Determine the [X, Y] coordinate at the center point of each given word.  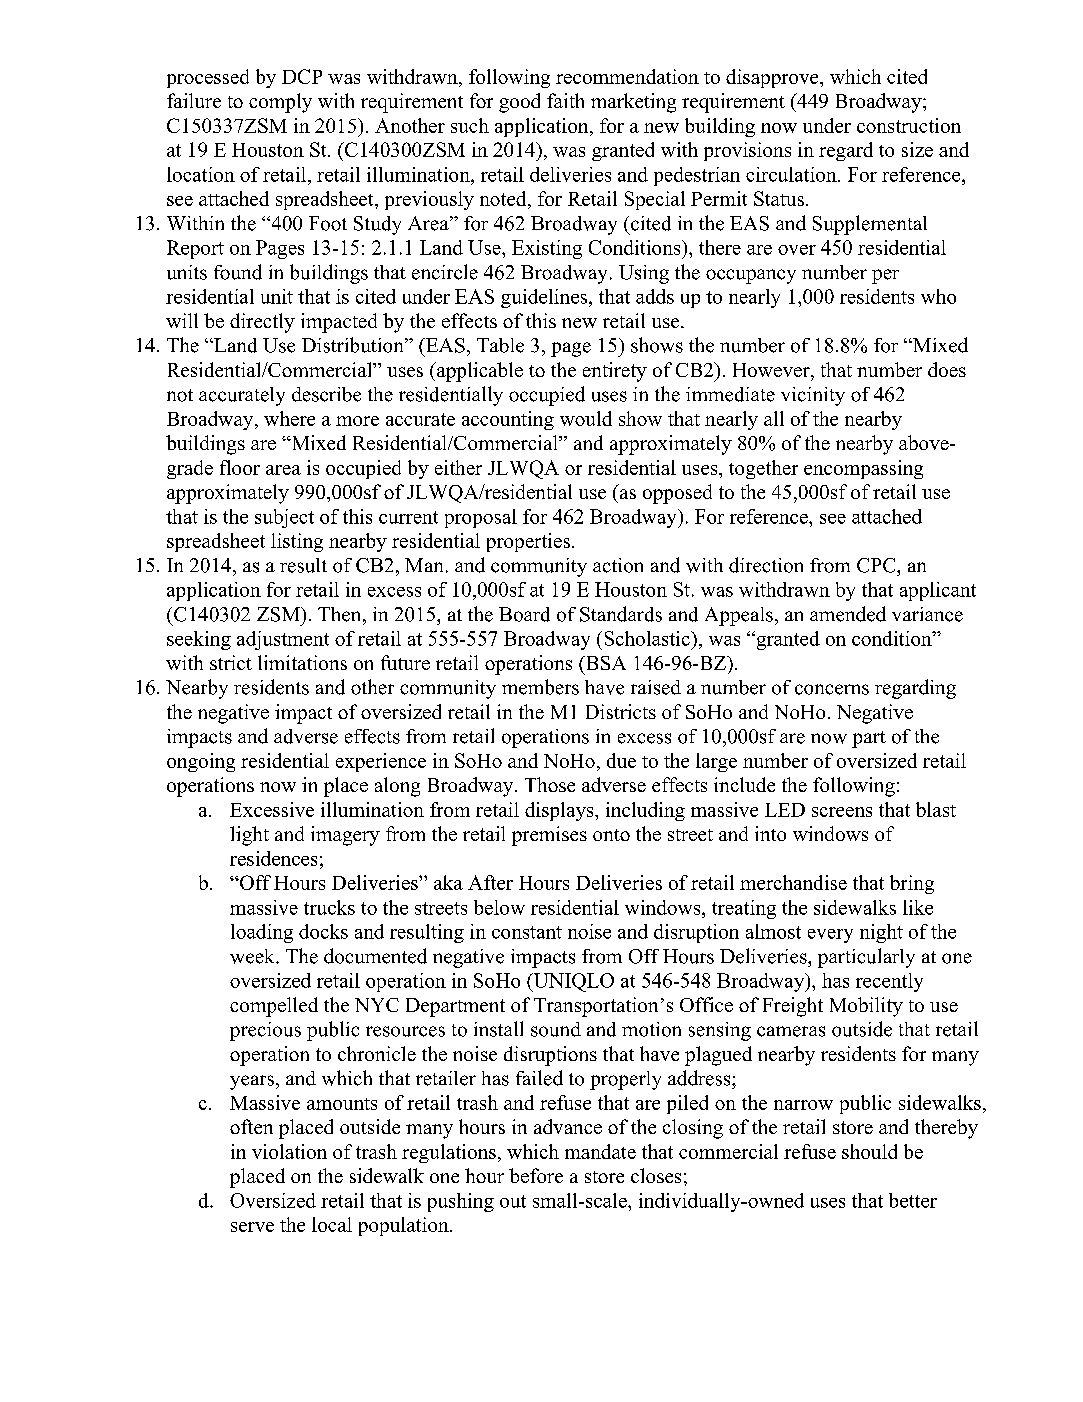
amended [848, 614]
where [289, 418]
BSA [604, 663]
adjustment [283, 640]
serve [252, 1227]
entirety [615, 372]
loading [262, 933]
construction [909, 125]
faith [565, 100]
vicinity [813, 396]
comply [280, 103]
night [881, 933]
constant [527, 932]
